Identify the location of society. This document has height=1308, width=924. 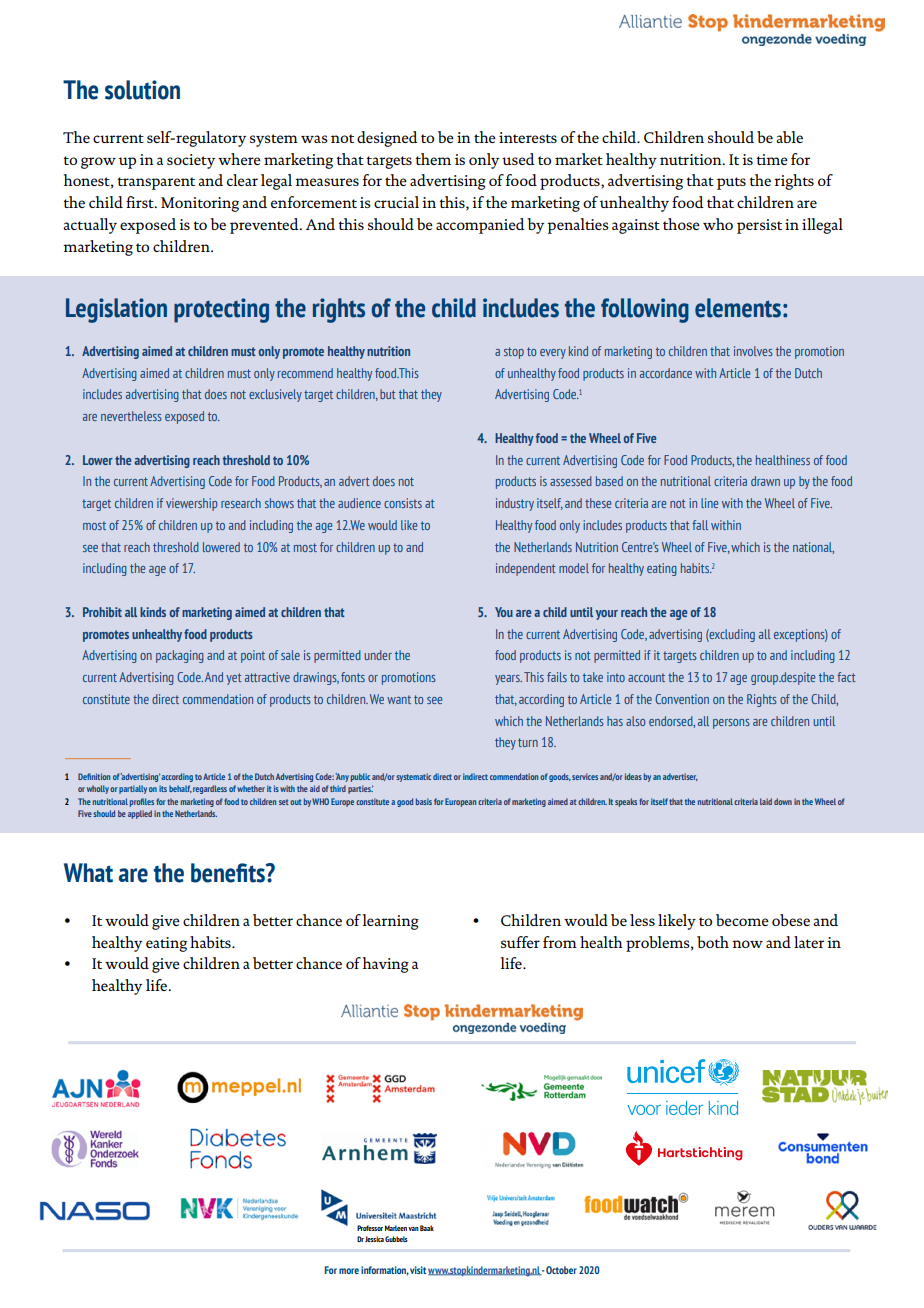
(191, 161).
